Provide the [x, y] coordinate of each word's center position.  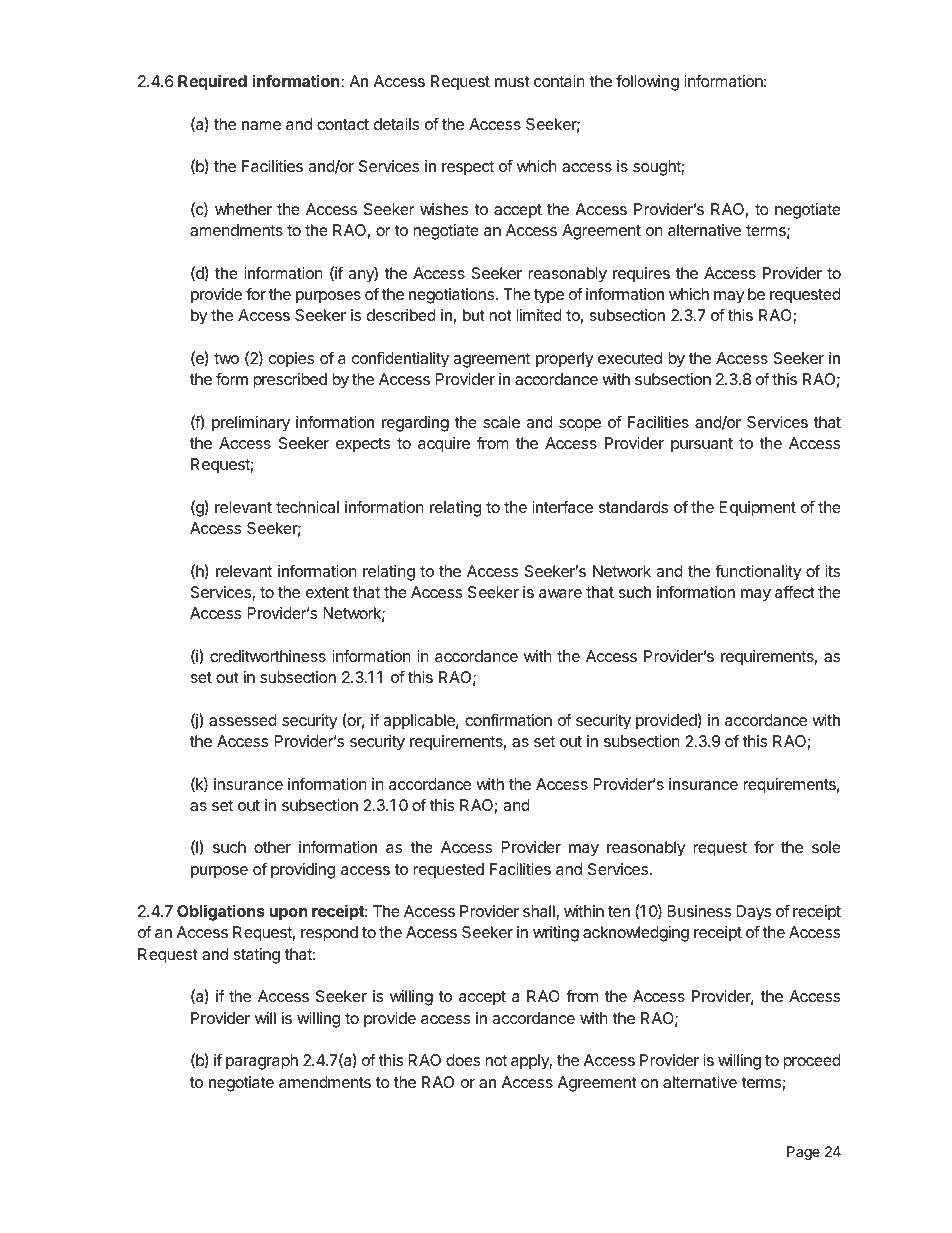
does [463, 1060]
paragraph [262, 1062]
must [512, 81]
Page [803, 1153]
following [647, 82]
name [261, 125]
